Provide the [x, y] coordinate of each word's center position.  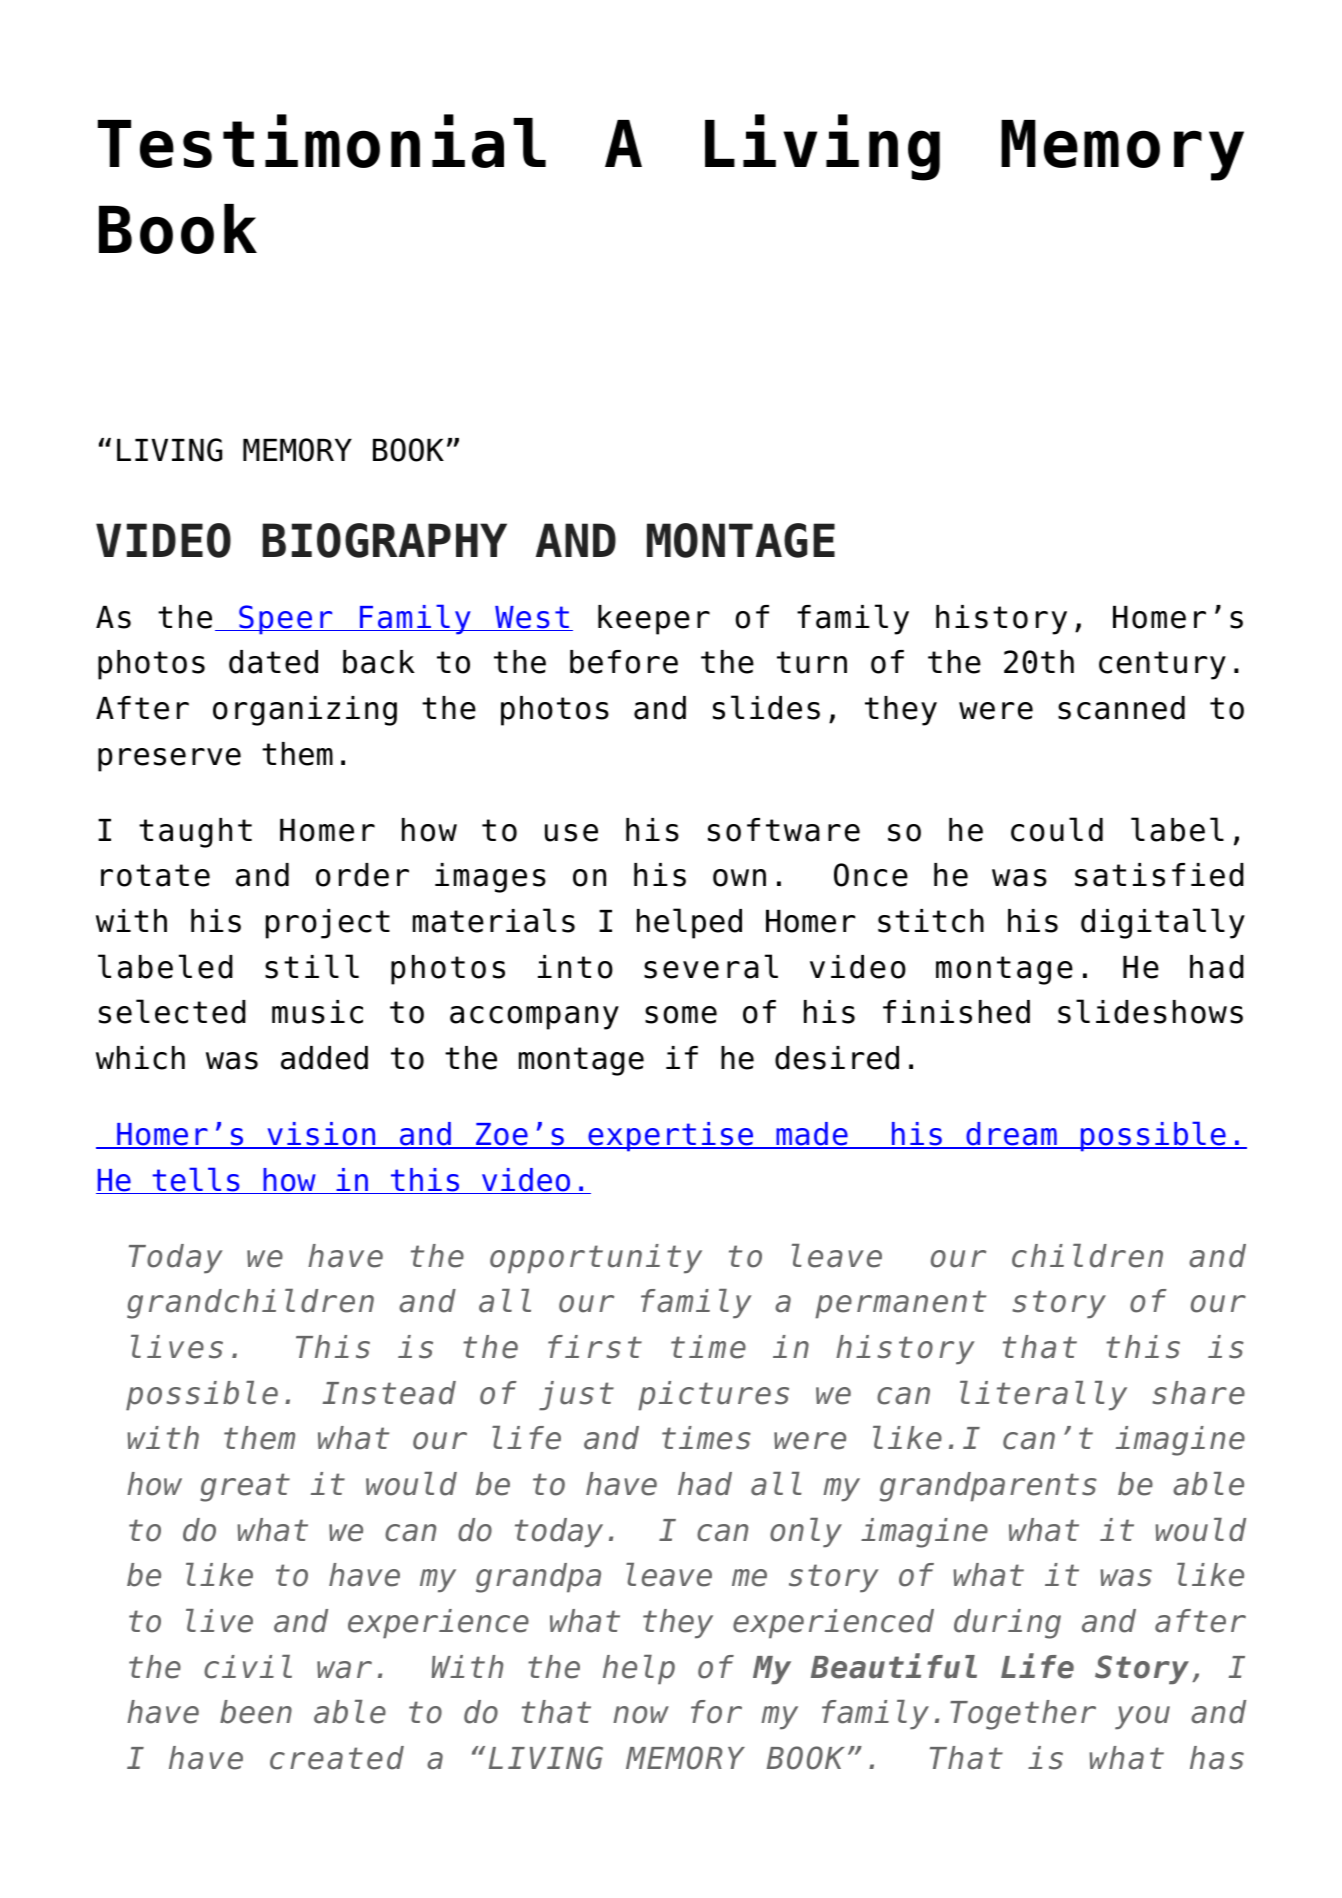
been [256, 1712]
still [312, 966]
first [595, 1347]
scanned [1121, 708]
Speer [286, 620]
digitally [1163, 923]
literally [1043, 1396]
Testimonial [322, 141]
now [641, 1715]
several [711, 966]
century [1162, 665]
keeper [654, 620]
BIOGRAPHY [385, 540]
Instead [389, 1393]
